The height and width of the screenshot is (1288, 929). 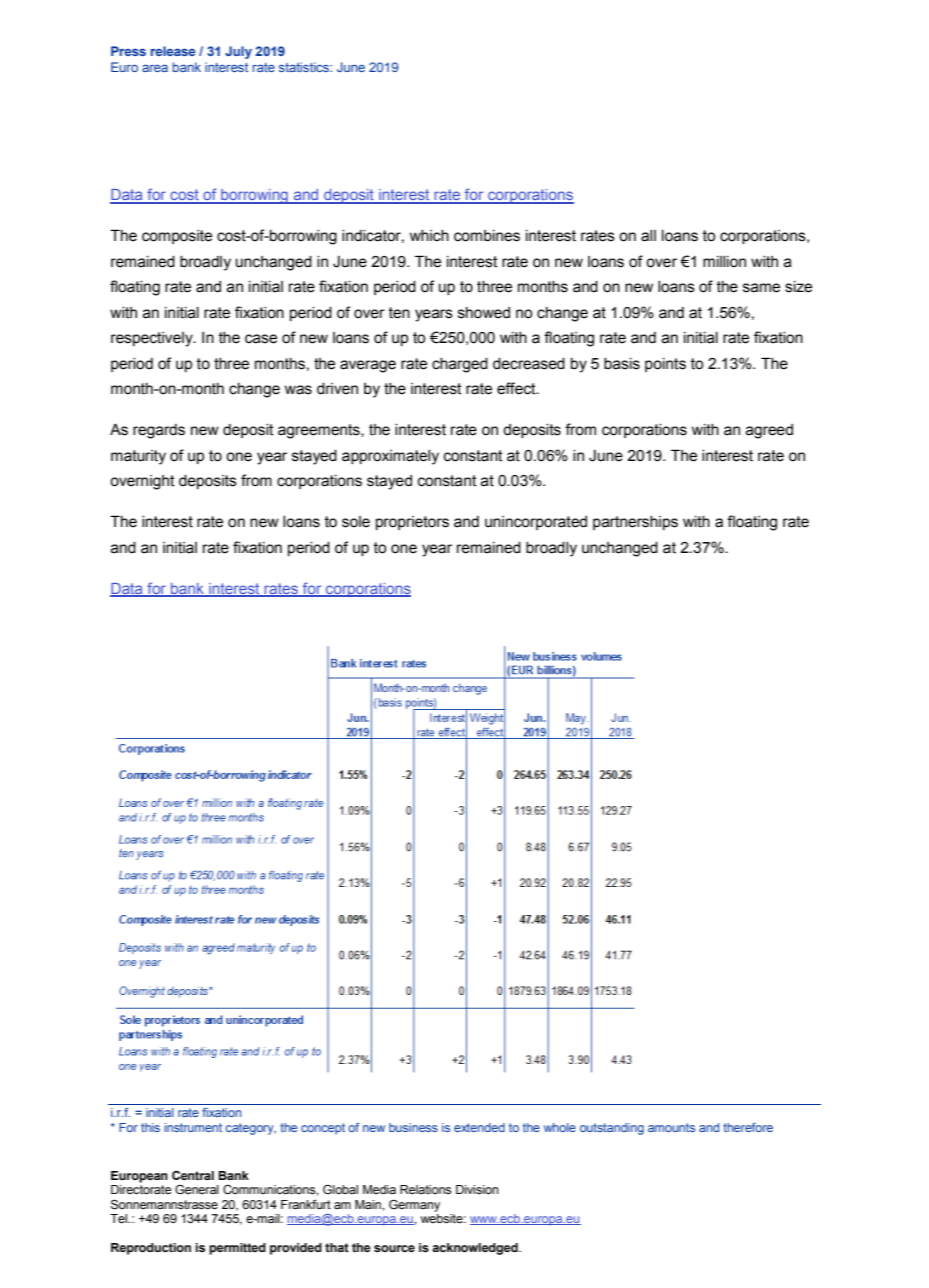 What do you see at coordinates (748, 1127) in the screenshot?
I see `therefore` at bounding box center [748, 1127].
